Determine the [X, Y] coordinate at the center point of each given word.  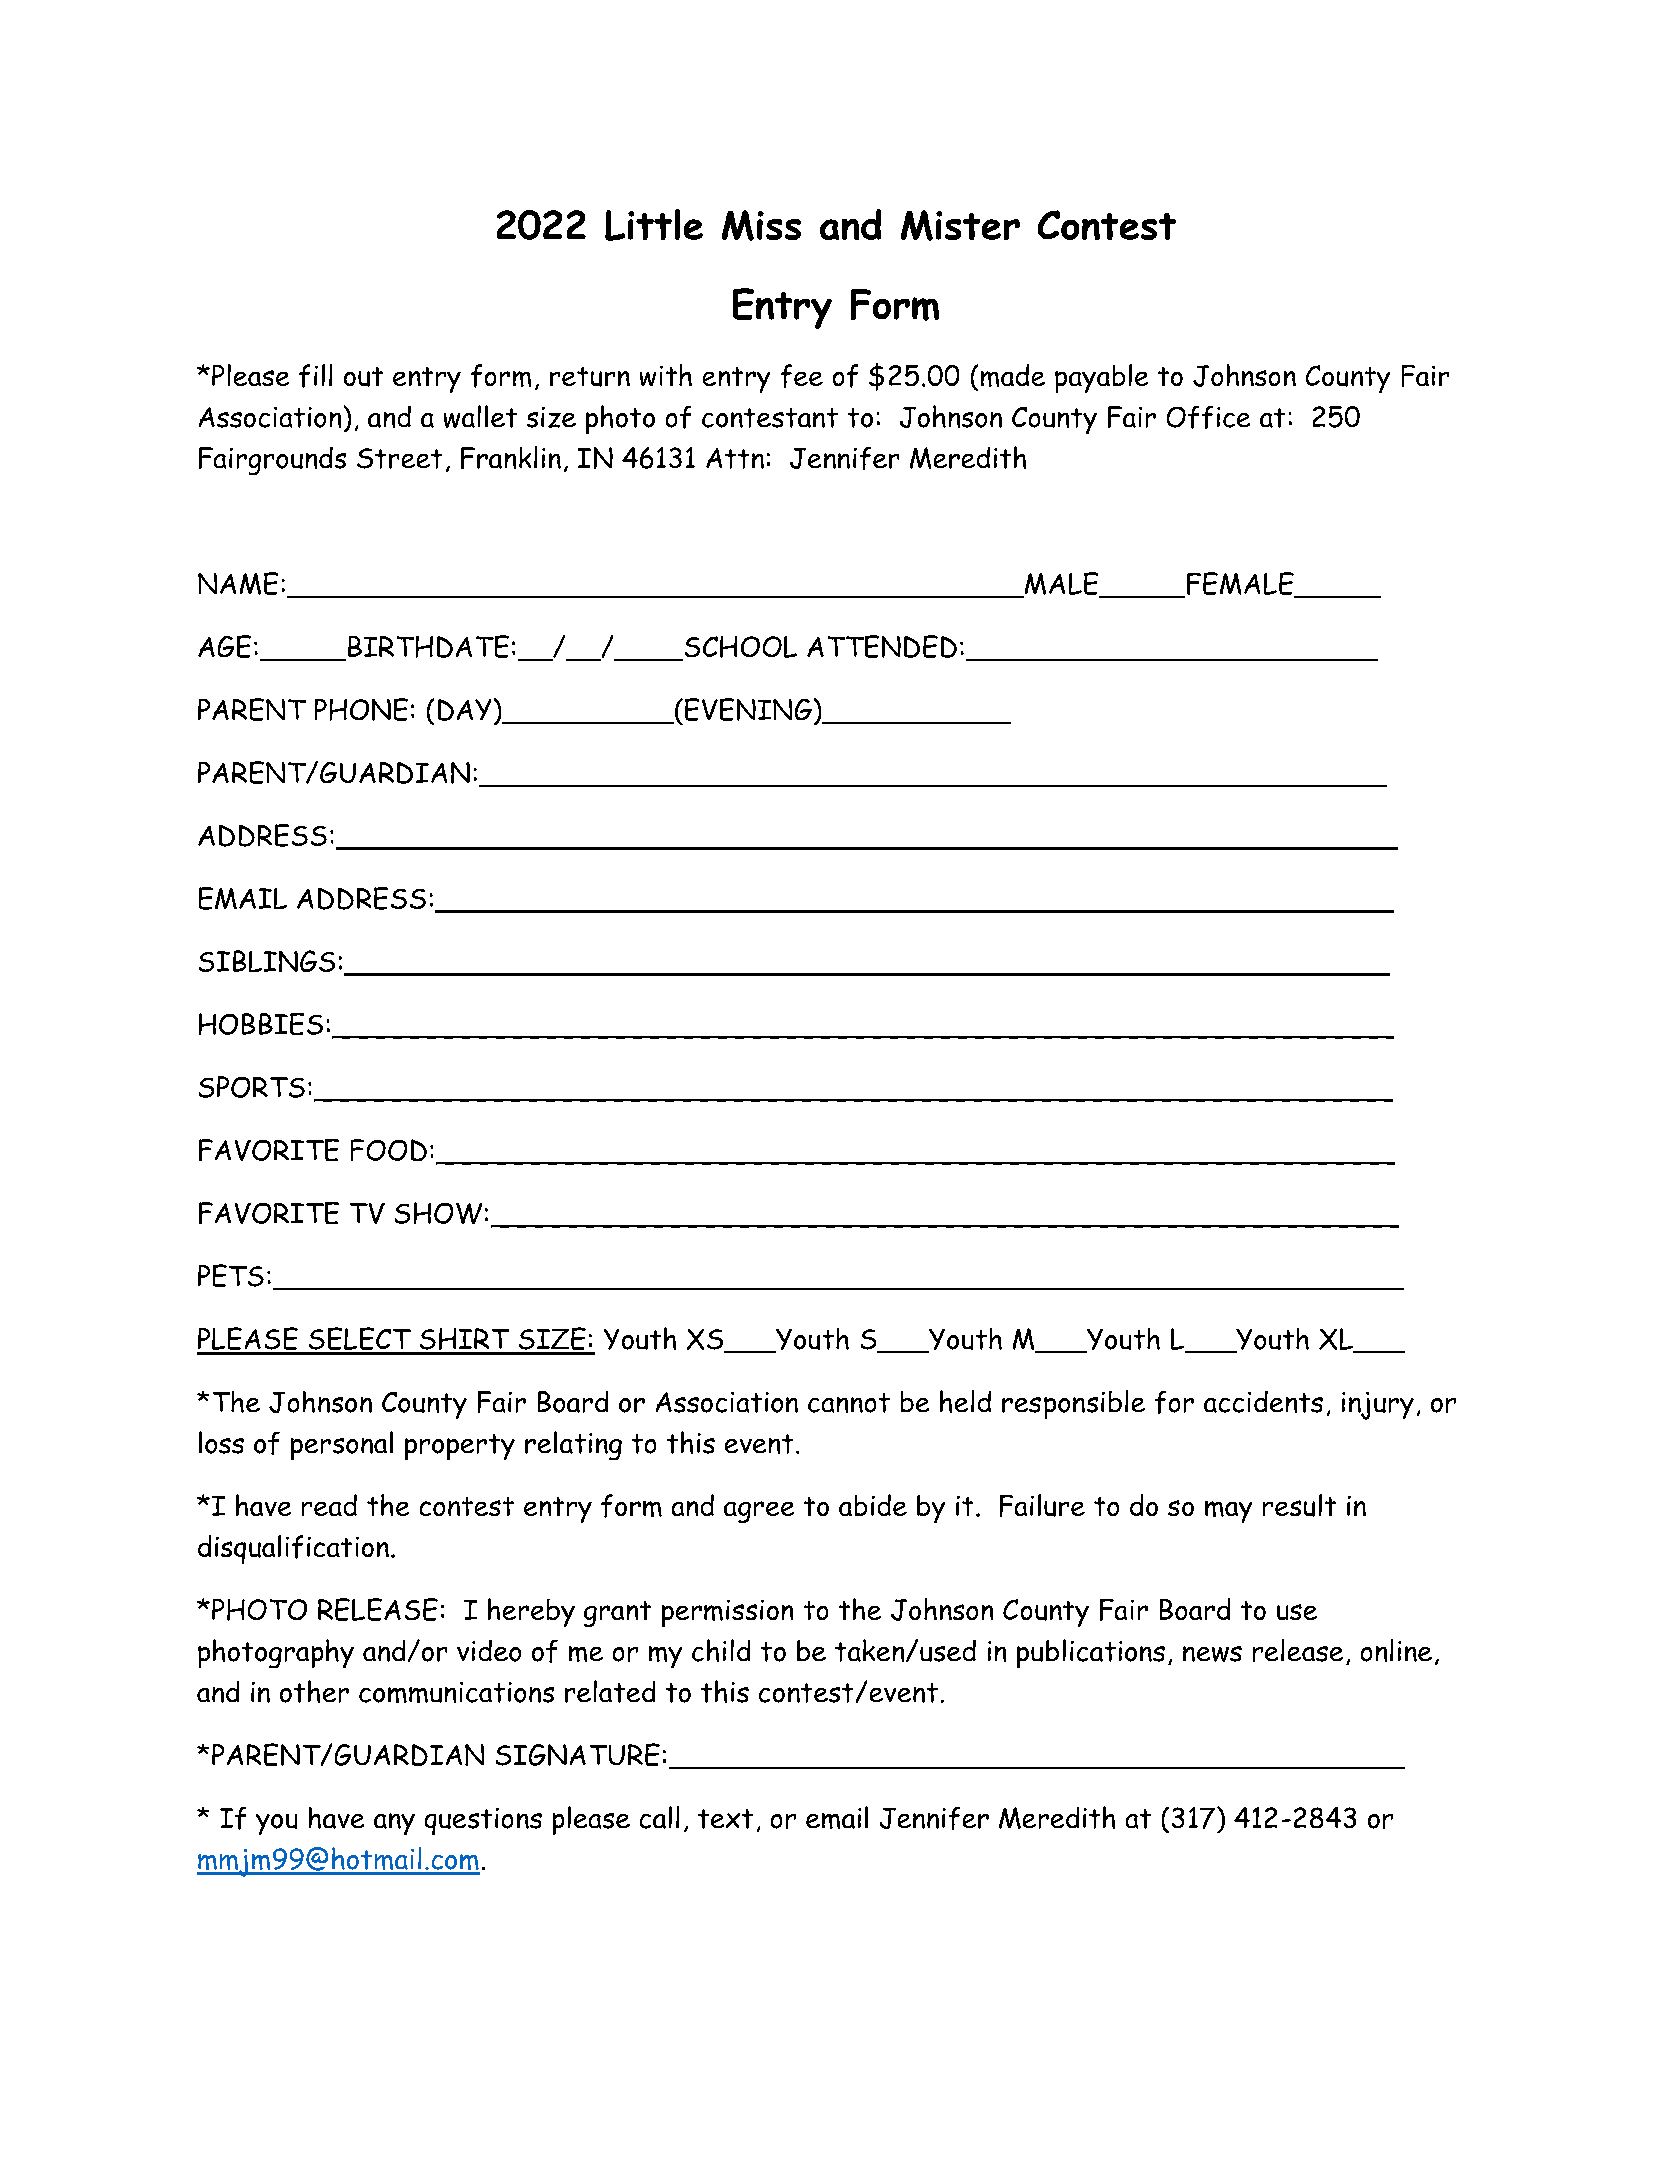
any [394, 1824]
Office [1208, 417]
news [1212, 1654]
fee [802, 376]
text [725, 1819]
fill [315, 376]
